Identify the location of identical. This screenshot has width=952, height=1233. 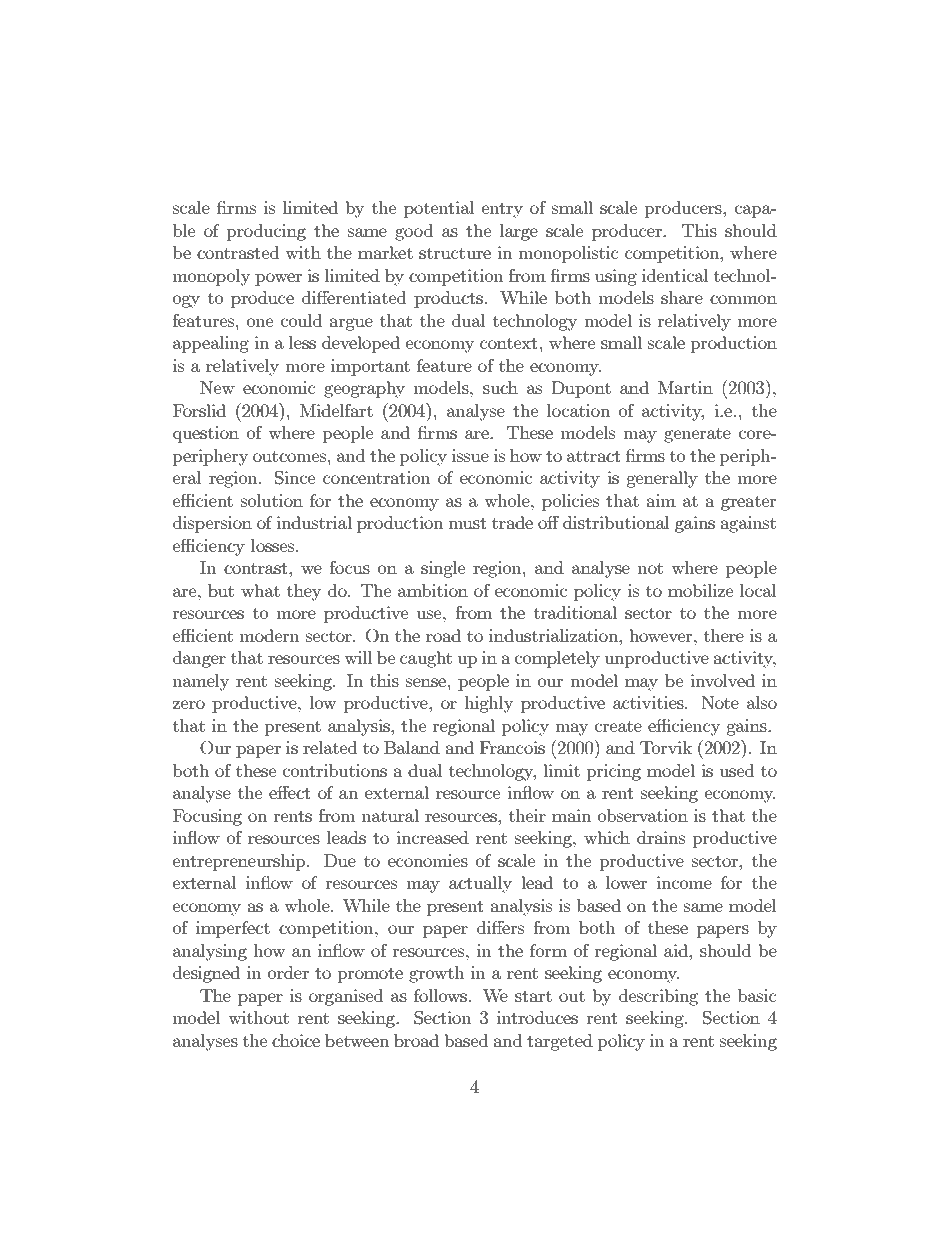
(675, 275).
